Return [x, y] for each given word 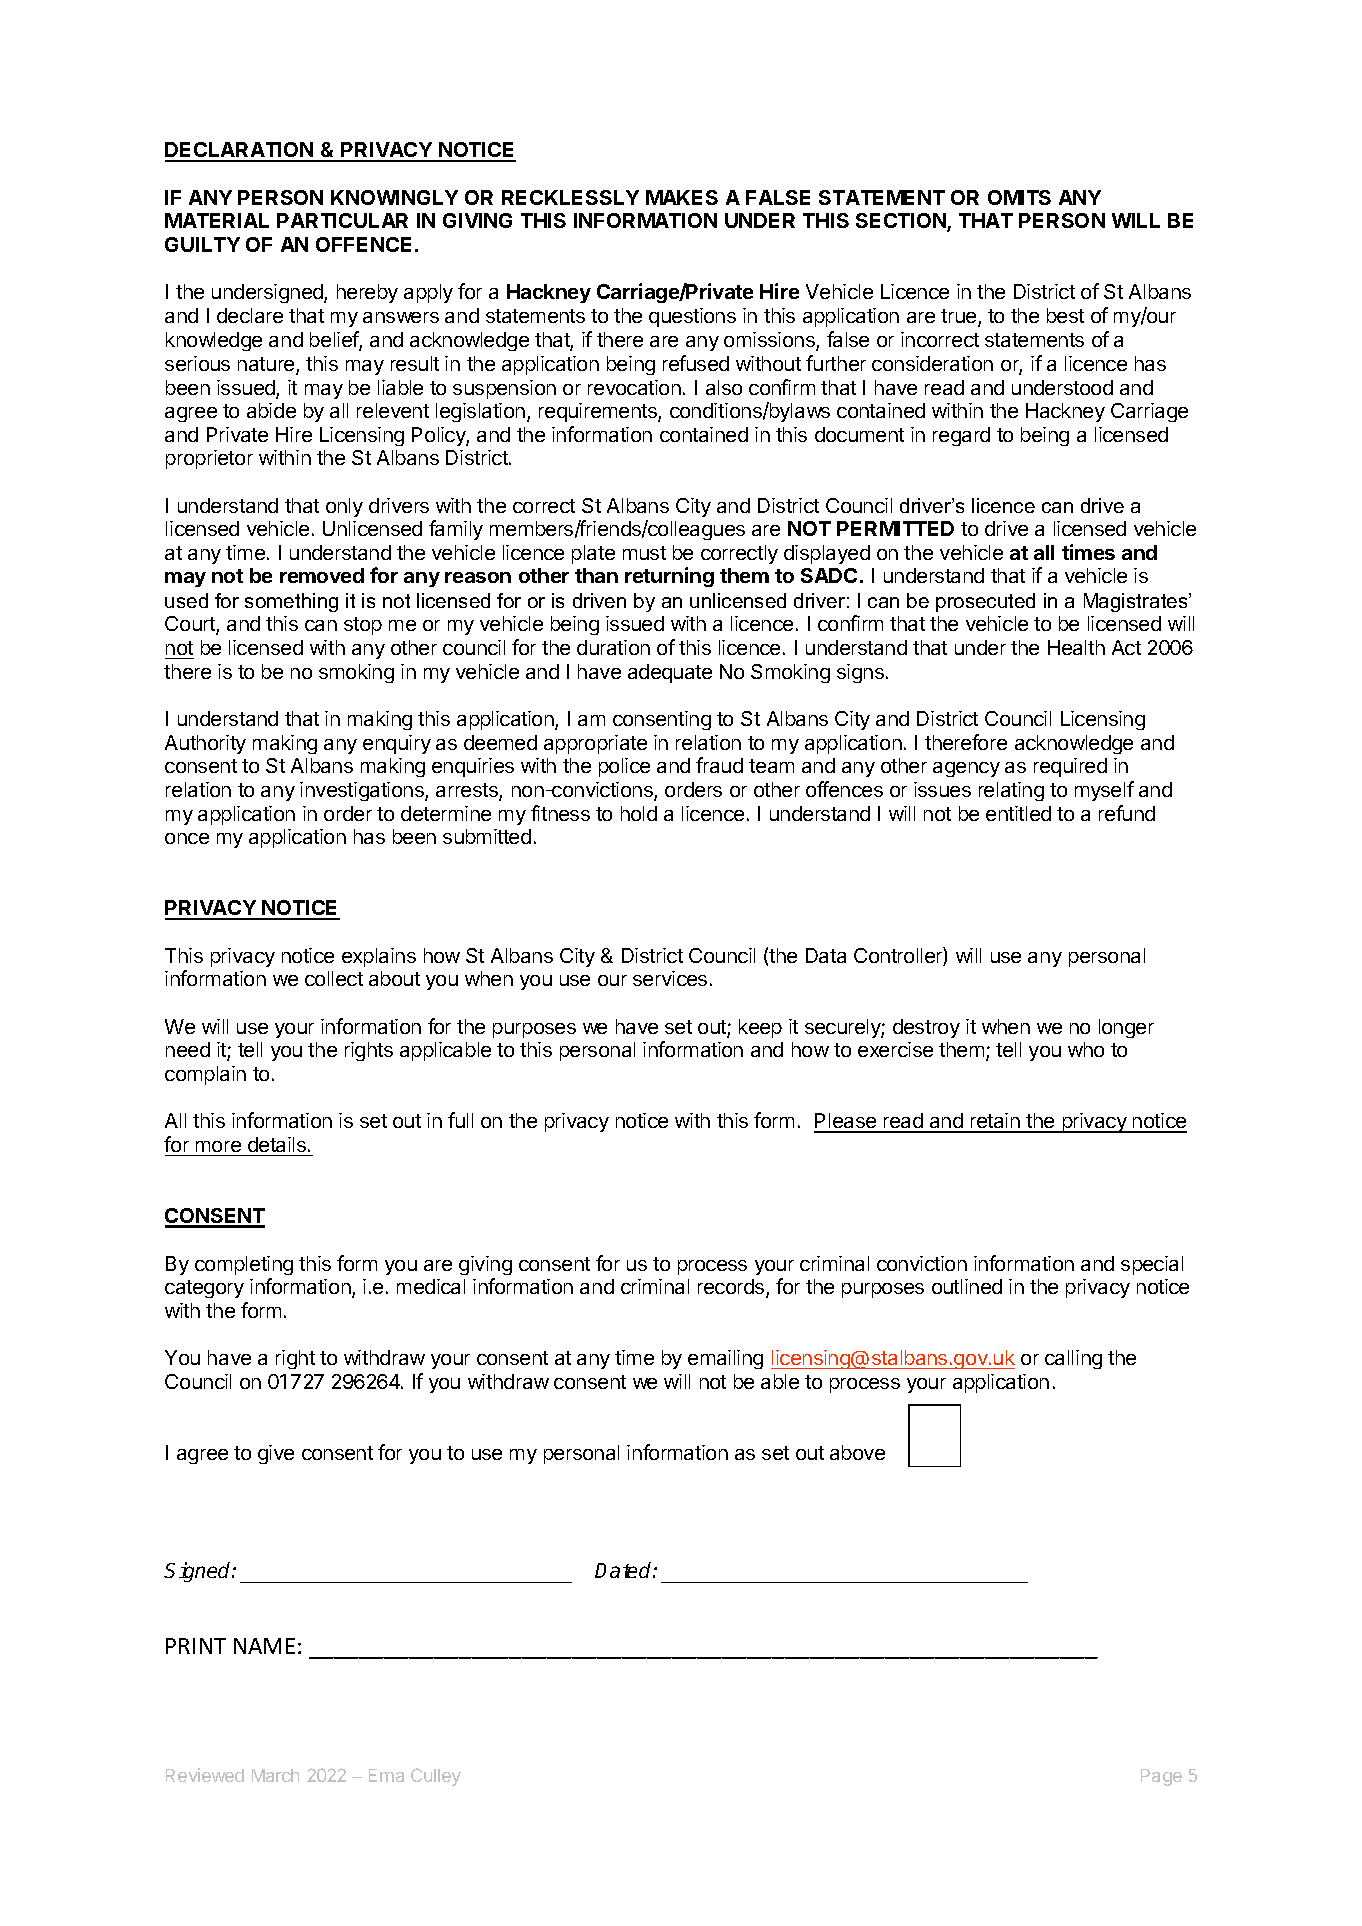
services [670, 978]
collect [334, 978]
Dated [624, 1570]
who [1086, 1049]
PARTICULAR [342, 220]
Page [1161, 1777]
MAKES [682, 197]
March [275, 1775]
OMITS [1019, 197]
